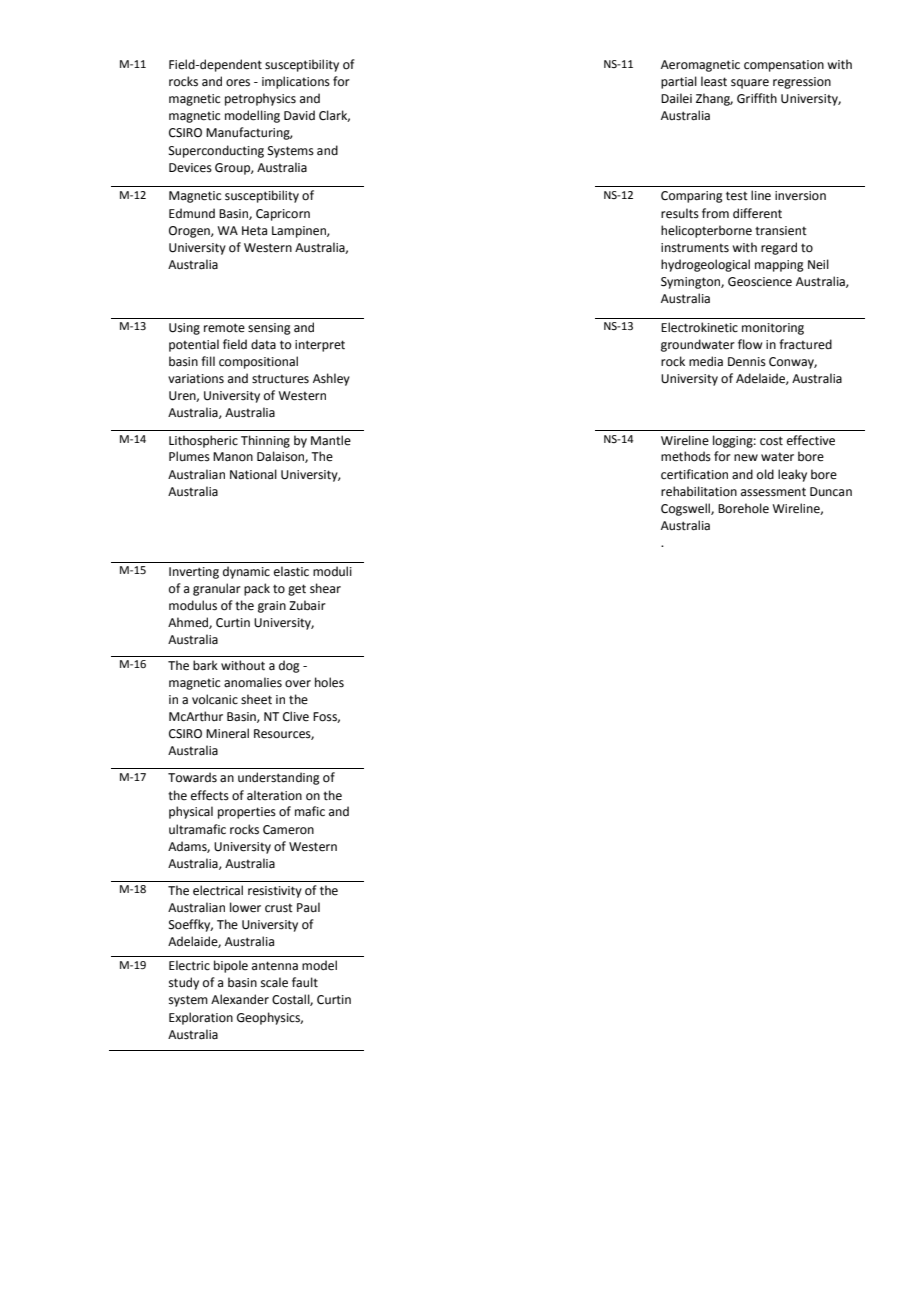 The image size is (924, 1308). Describe the element at coordinates (686, 509) in the page. I see `Cogswell` at that location.
